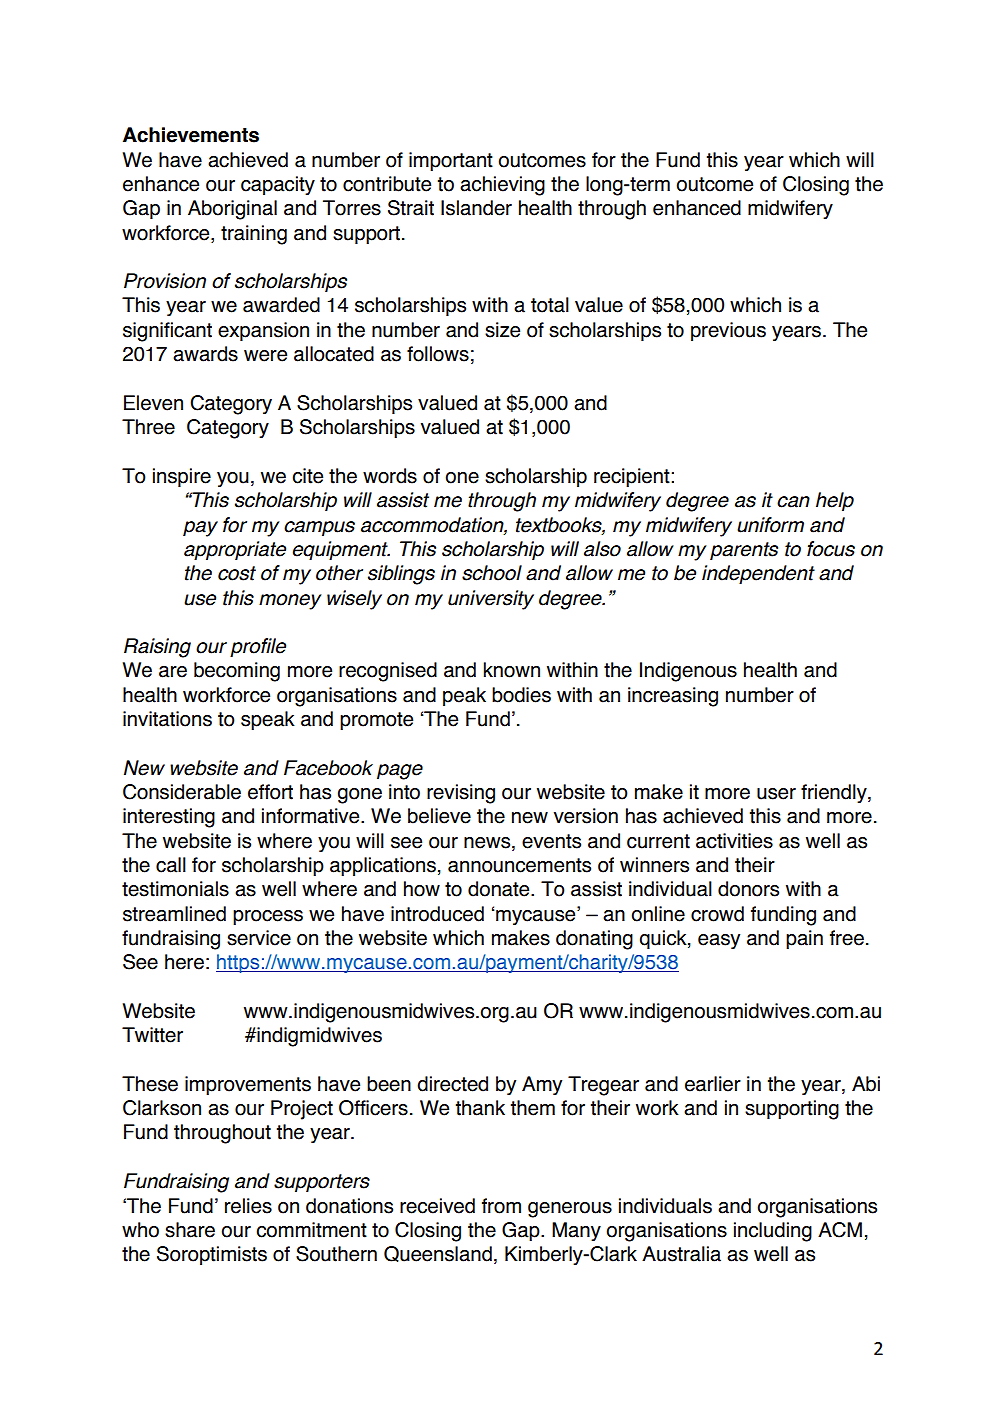 The height and width of the image is (1421, 1005). I want to click on achieving, so click(502, 186).
